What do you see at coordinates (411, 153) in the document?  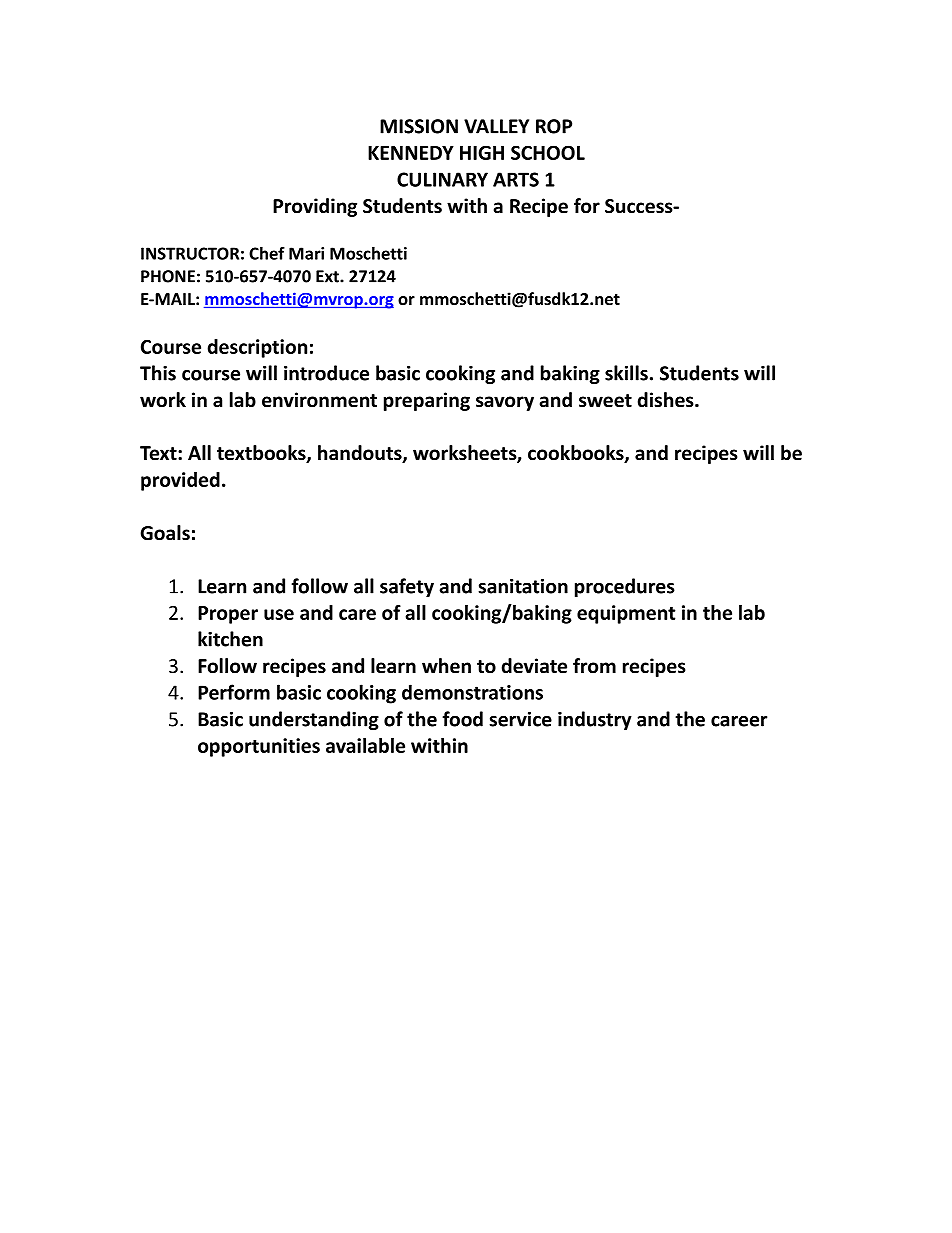 I see `KENNEDY` at bounding box center [411, 153].
